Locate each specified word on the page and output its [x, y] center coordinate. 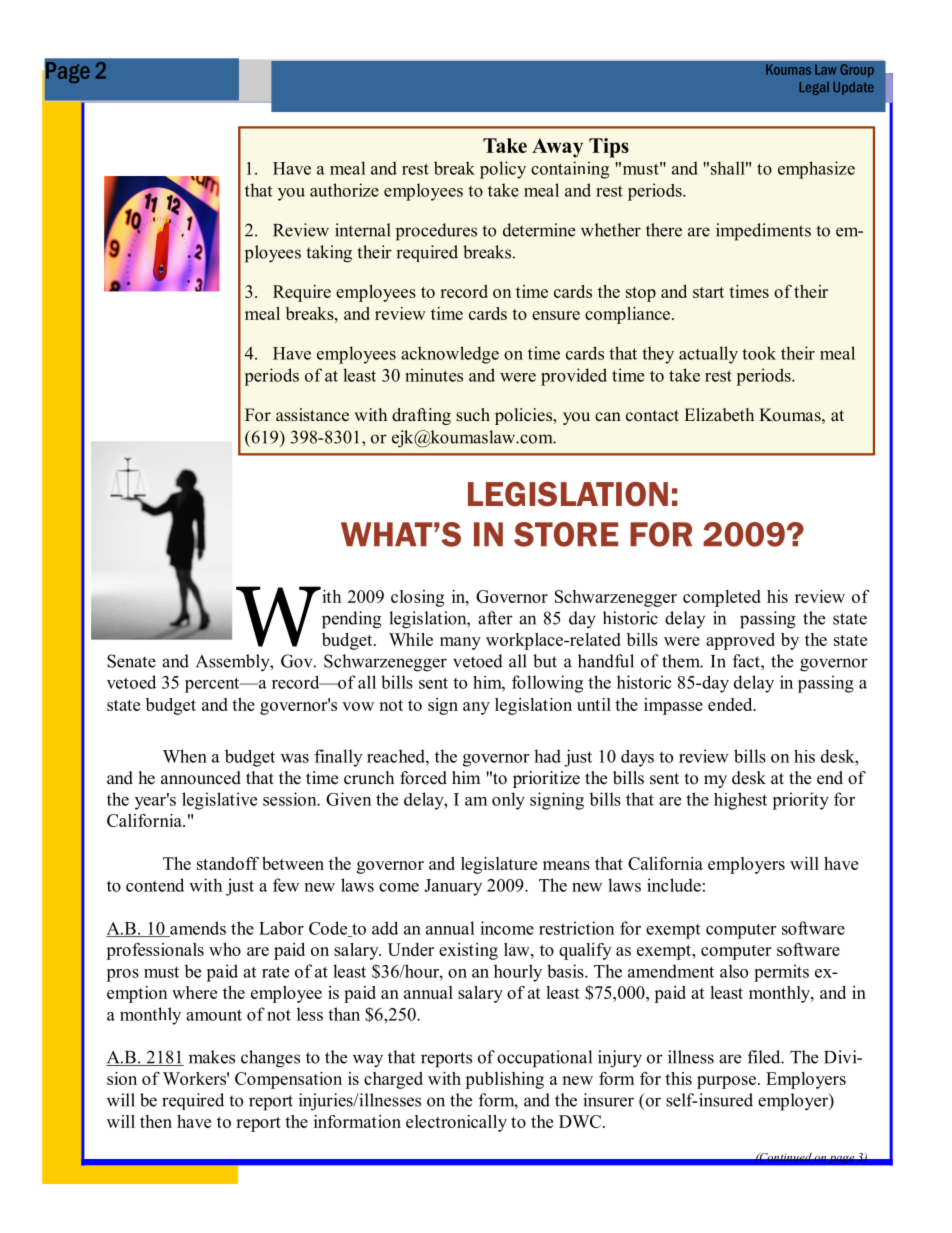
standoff [228, 863]
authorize [344, 190]
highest [740, 801]
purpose [726, 1082]
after [495, 618]
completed [722, 598]
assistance [312, 415]
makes [212, 1057]
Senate [131, 661]
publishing [504, 1080]
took [759, 353]
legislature [499, 865]
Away [557, 148]
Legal [814, 88]
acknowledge [450, 355]
